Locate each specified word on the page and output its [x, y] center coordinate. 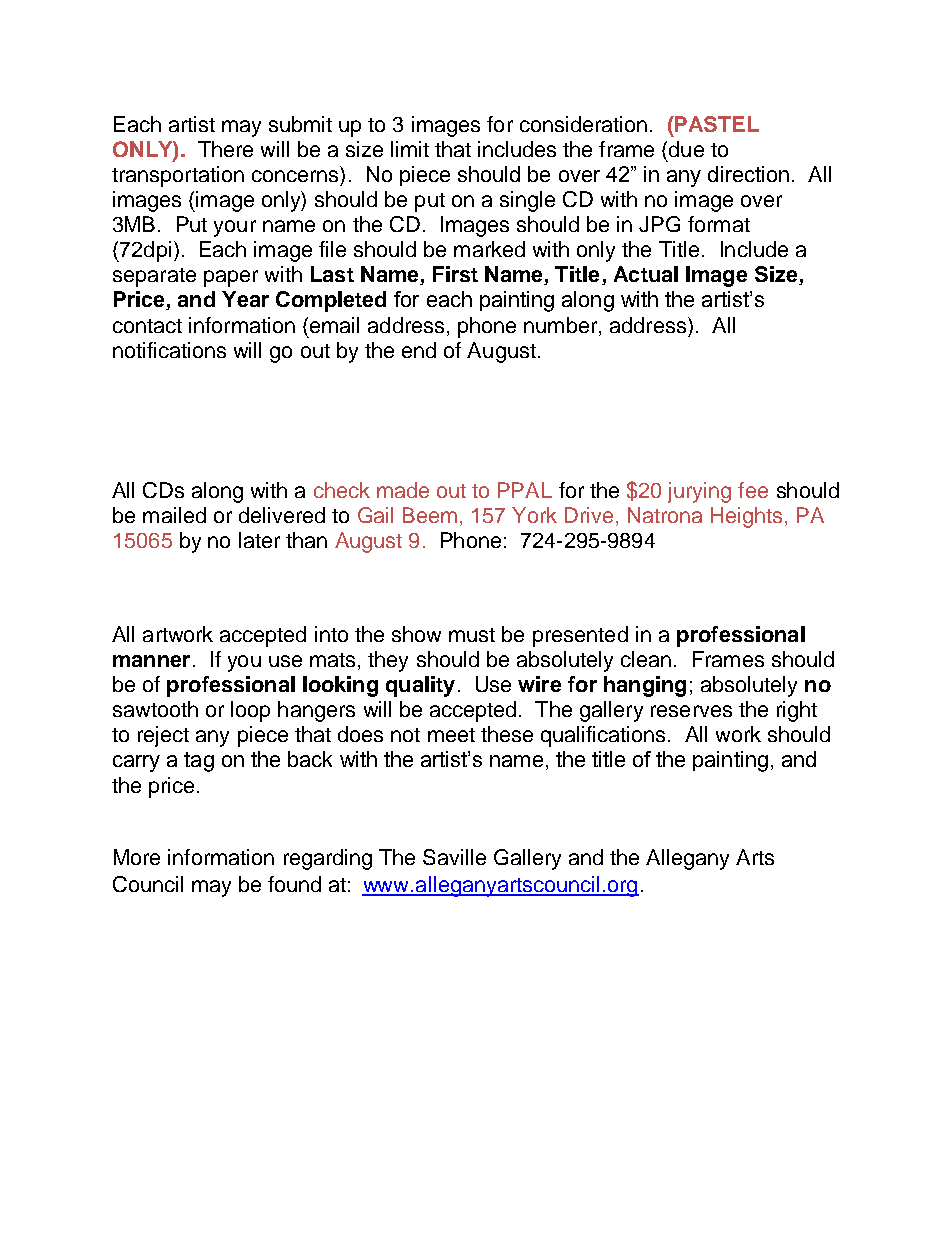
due [686, 149]
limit [410, 149]
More [137, 857]
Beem [430, 515]
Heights [748, 517]
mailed [174, 515]
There [225, 149]
